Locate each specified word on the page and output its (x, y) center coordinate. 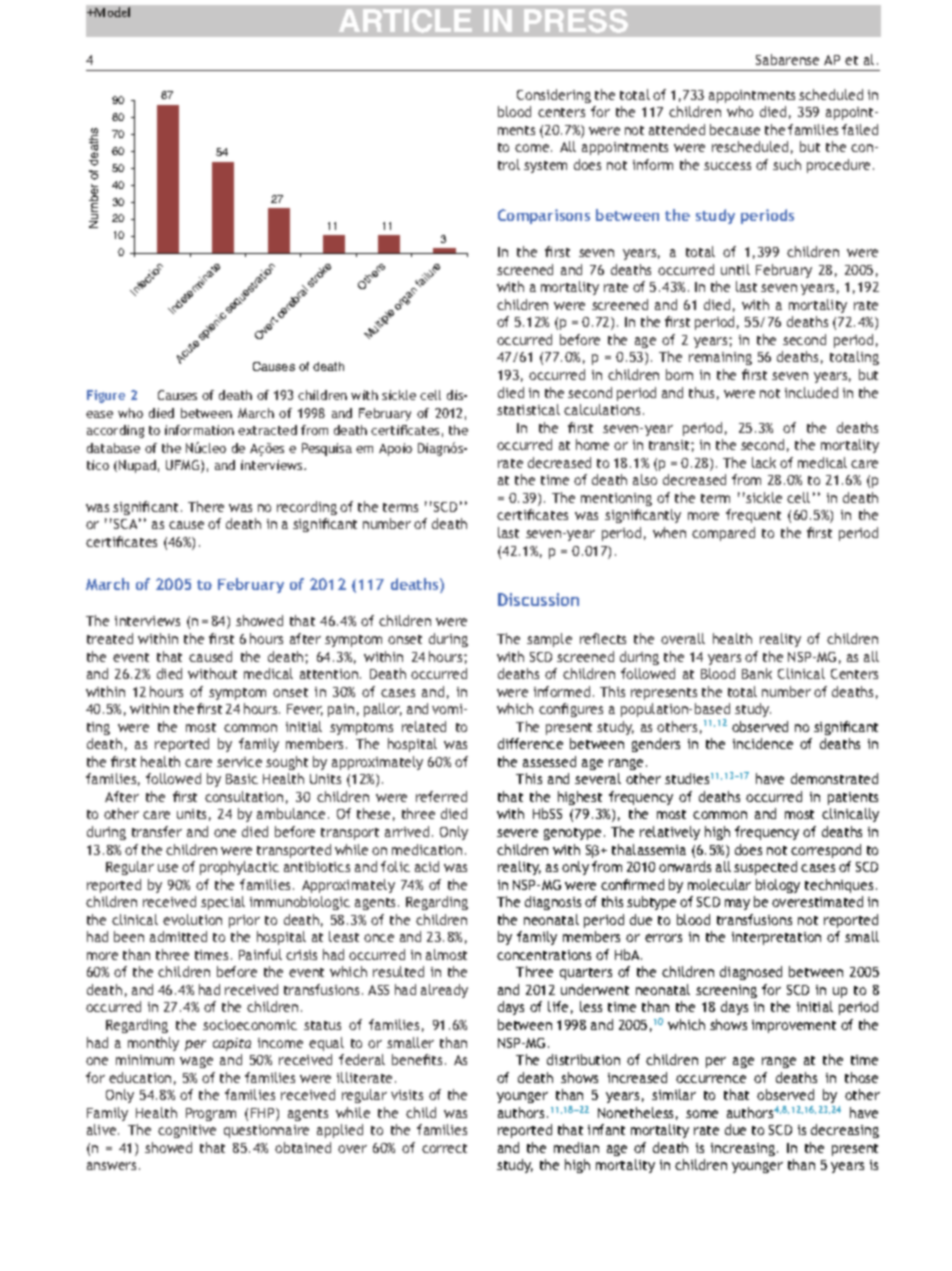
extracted (267, 430)
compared (723, 534)
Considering (554, 96)
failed (860, 129)
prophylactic (239, 868)
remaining (720, 358)
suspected (765, 868)
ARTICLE (405, 21)
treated (110, 638)
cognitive (187, 1131)
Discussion (538, 599)
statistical (528, 409)
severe (517, 833)
